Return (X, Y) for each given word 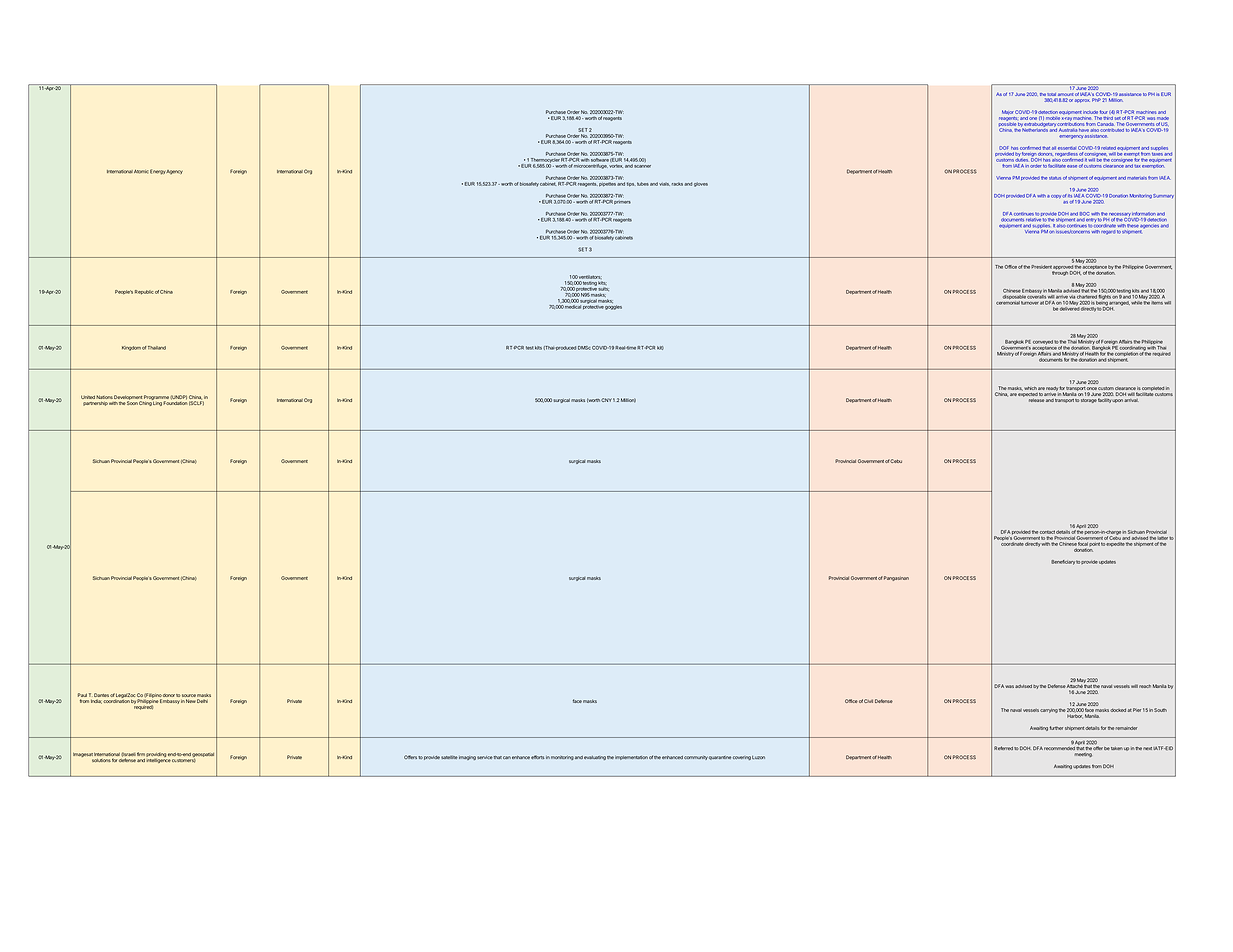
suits (604, 289)
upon (1117, 401)
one (1033, 118)
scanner (642, 166)
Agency (174, 172)
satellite (449, 757)
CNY (606, 400)
